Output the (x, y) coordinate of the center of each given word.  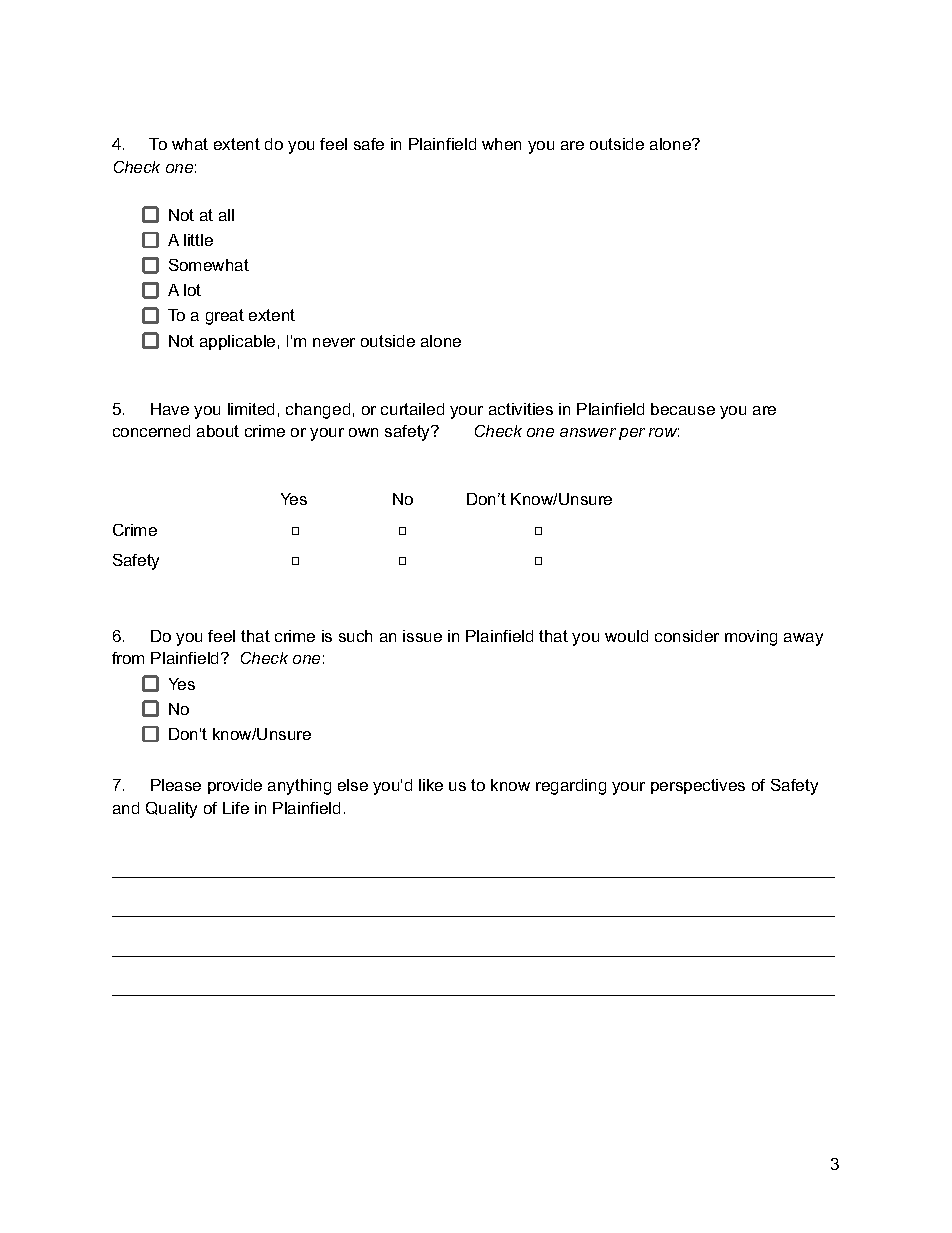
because (683, 409)
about (218, 431)
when (501, 144)
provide (235, 786)
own (363, 432)
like (431, 785)
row (664, 432)
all (226, 215)
